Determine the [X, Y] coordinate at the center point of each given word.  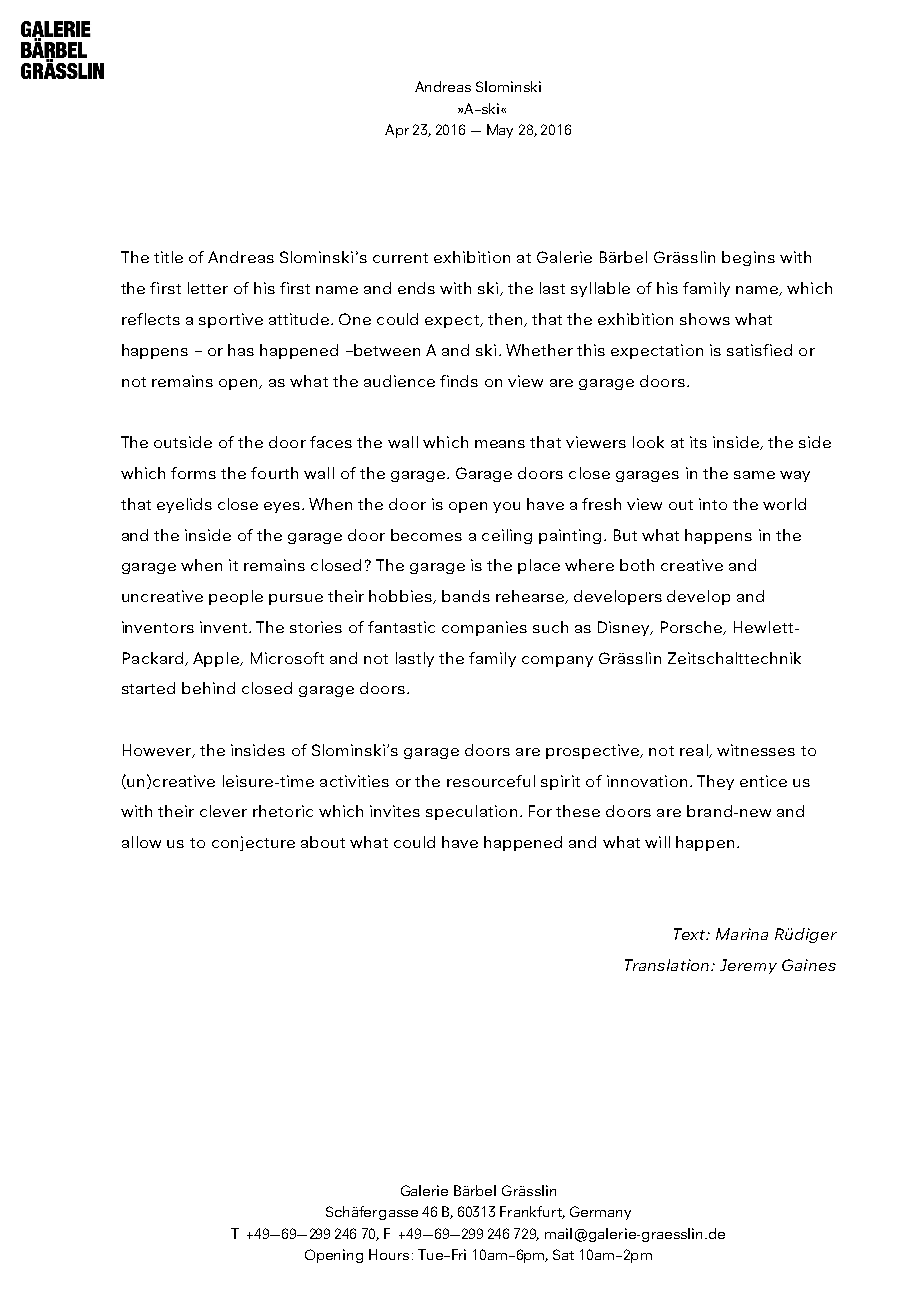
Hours [389, 1254]
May [500, 131]
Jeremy [748, 966]
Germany [600, 1213]
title [168, 257]
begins [748, 258]
